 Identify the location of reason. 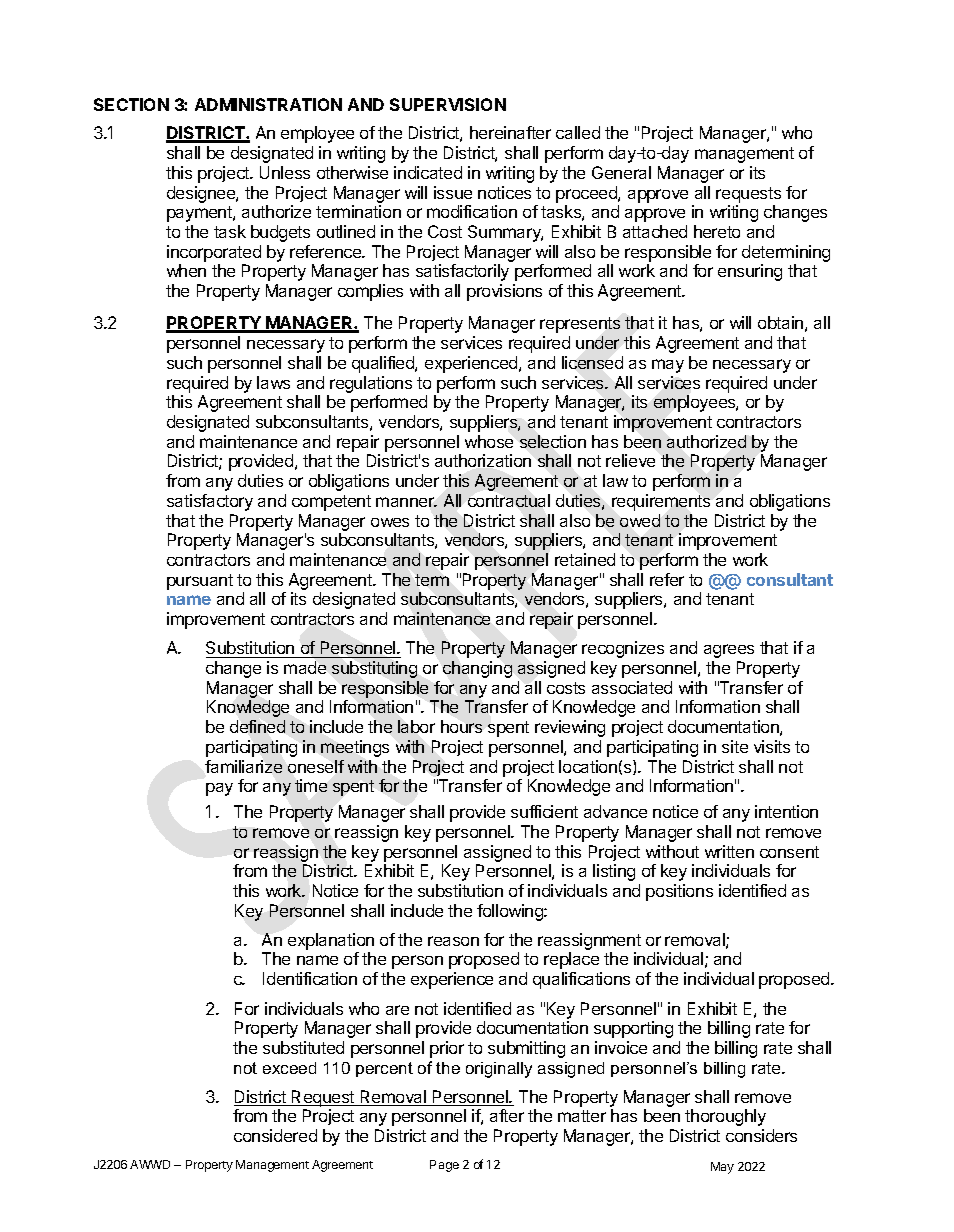
(453, 941).
